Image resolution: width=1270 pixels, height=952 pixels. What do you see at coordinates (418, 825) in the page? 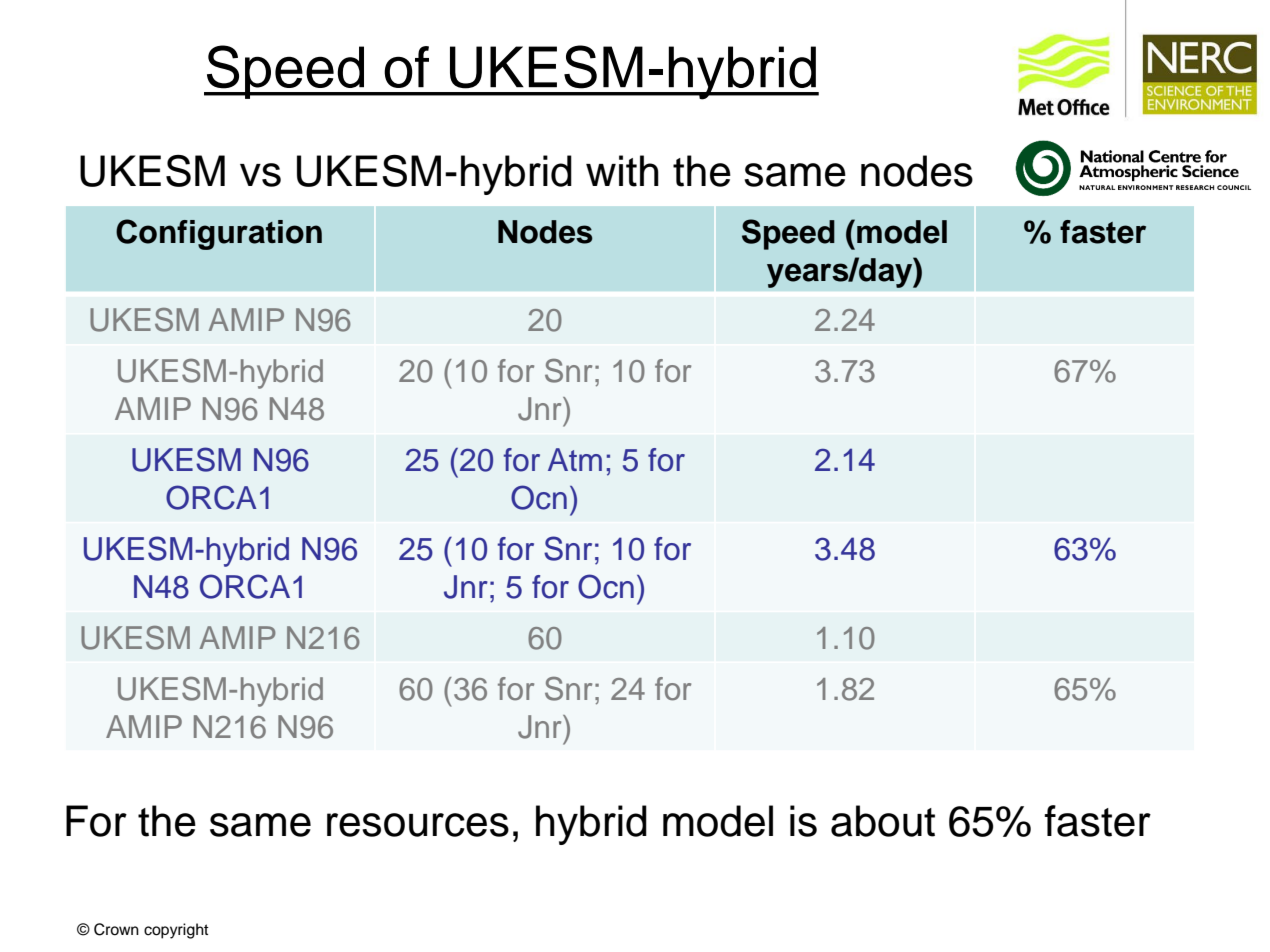
I see `resources` at bounding box center [418, 825].
